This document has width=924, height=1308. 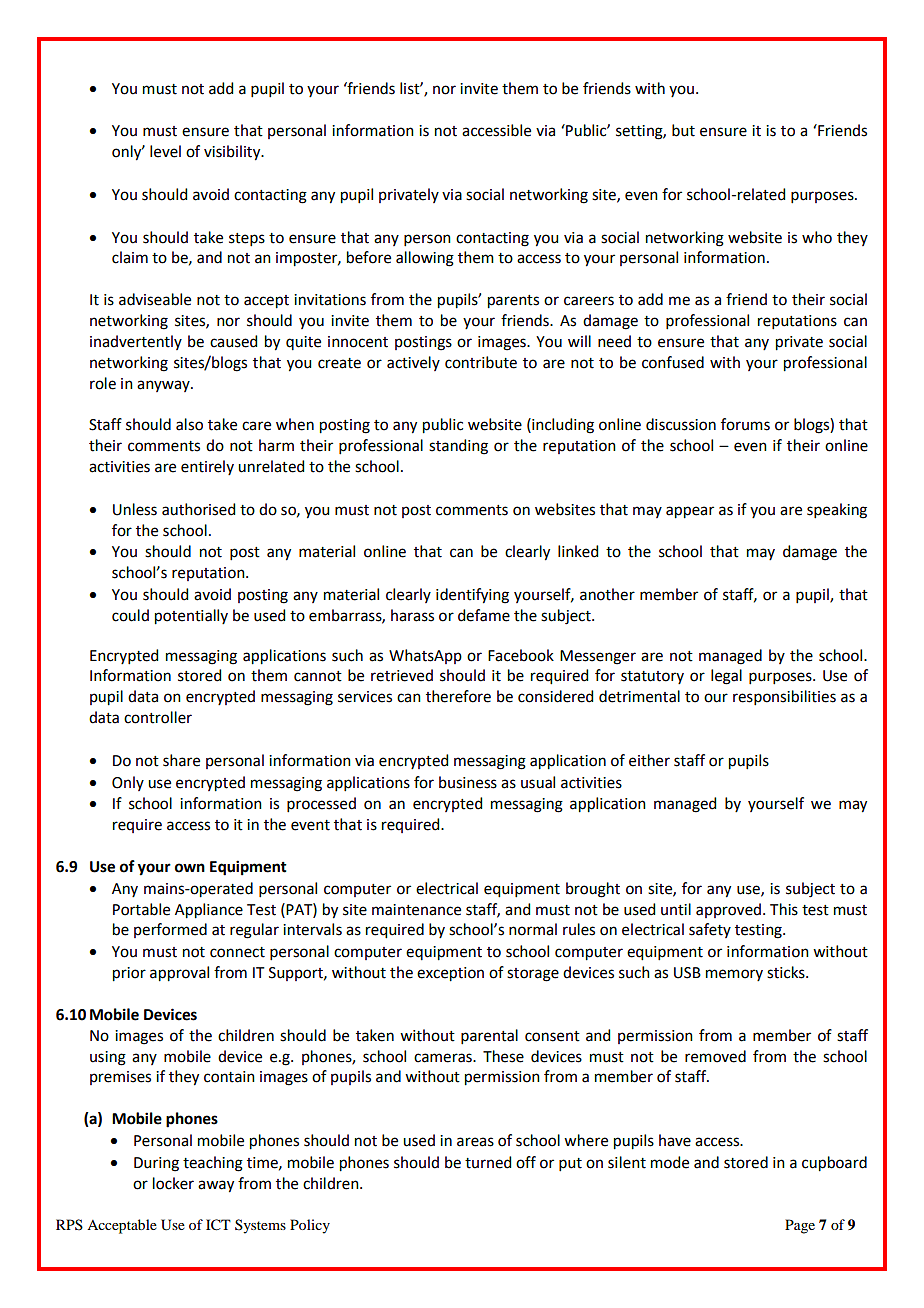 What do you see at coordinates (458, 447) in the document?
I see `standing` at bounding box center [458, 447].
